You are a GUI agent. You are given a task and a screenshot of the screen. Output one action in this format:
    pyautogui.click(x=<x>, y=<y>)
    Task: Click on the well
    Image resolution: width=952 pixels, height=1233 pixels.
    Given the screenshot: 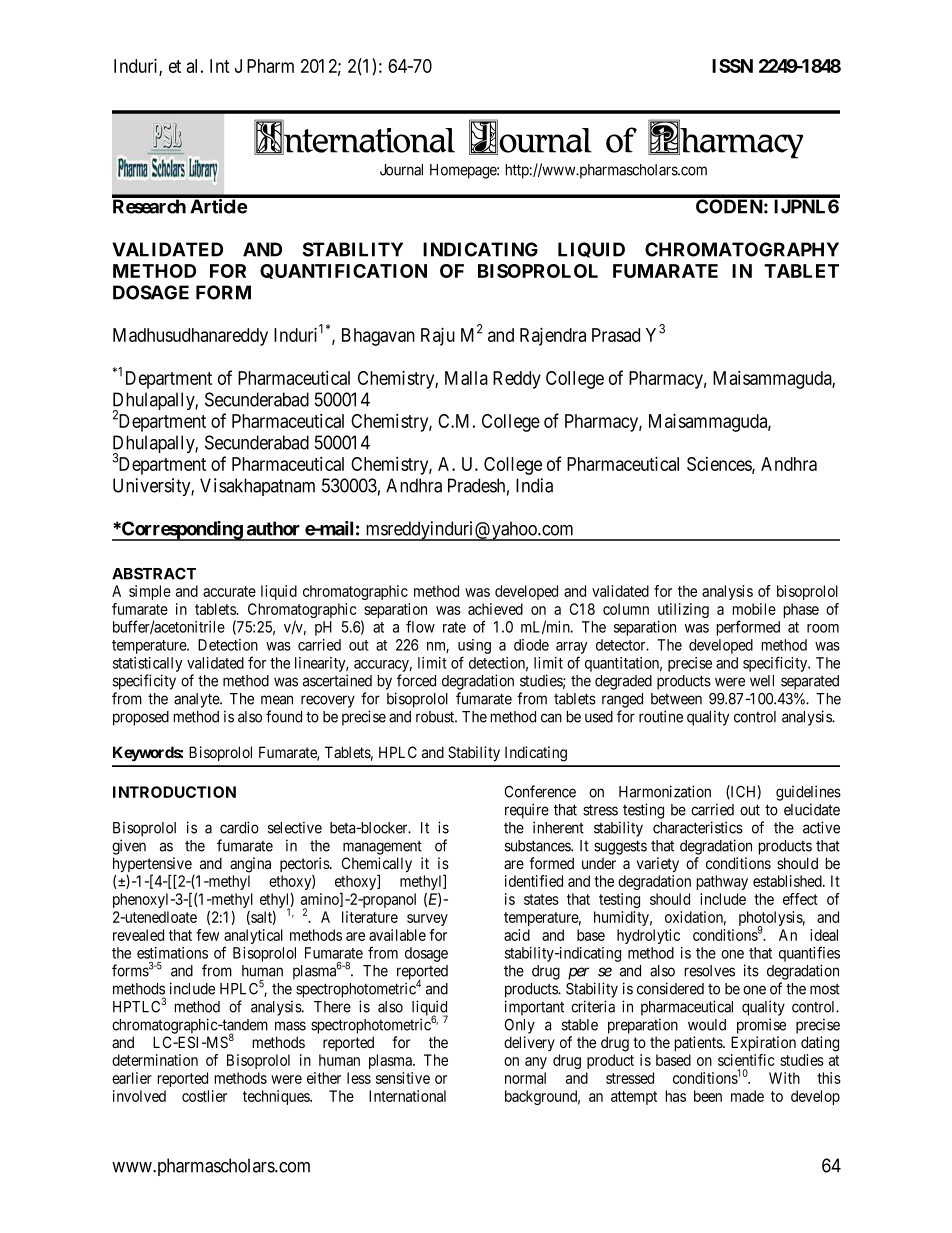 What is the action you would take?
    pyautogui.click(x=762, y=681)
